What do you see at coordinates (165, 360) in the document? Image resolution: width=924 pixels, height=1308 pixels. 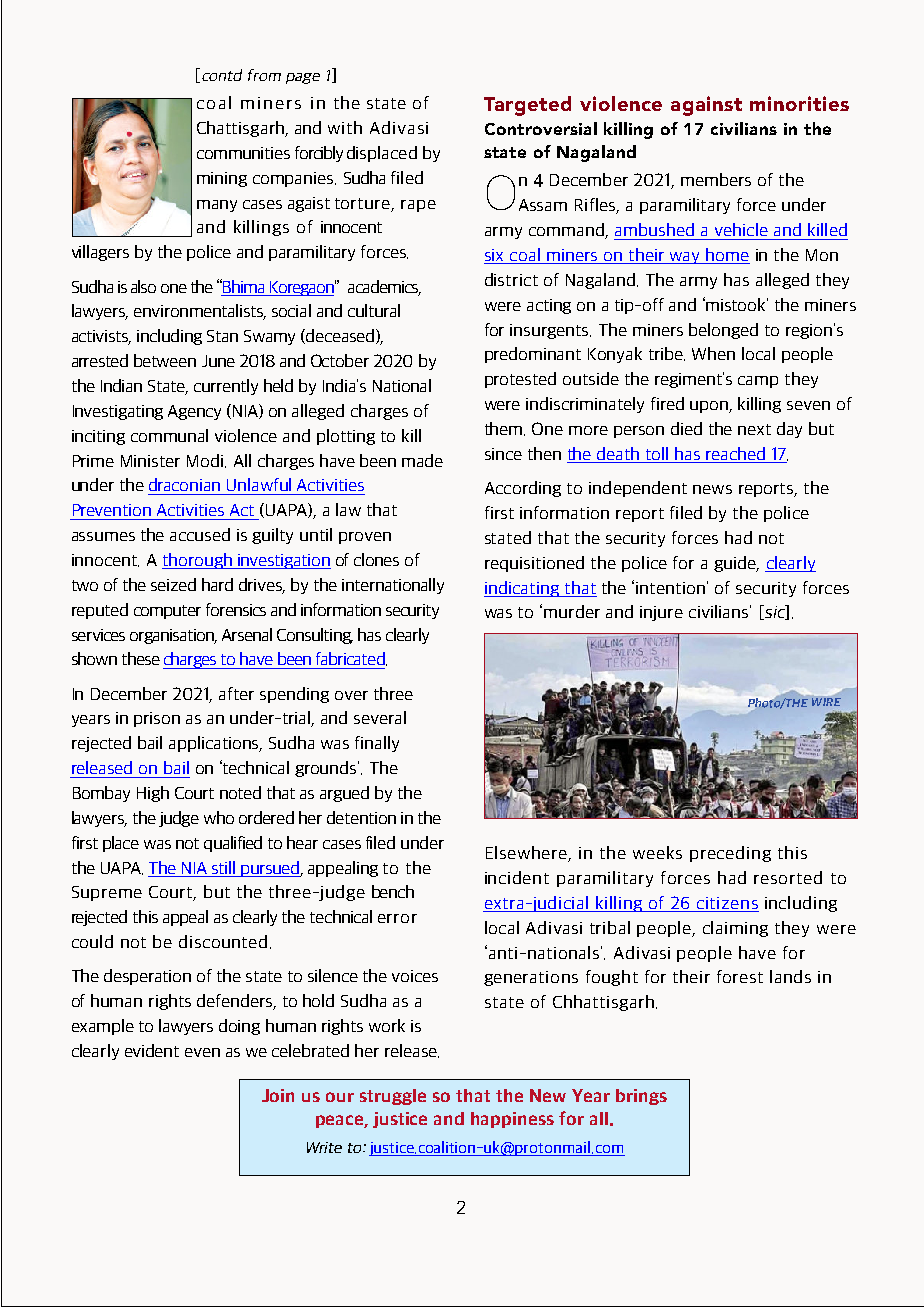 I see `between` at bounding box center [165, 360].
